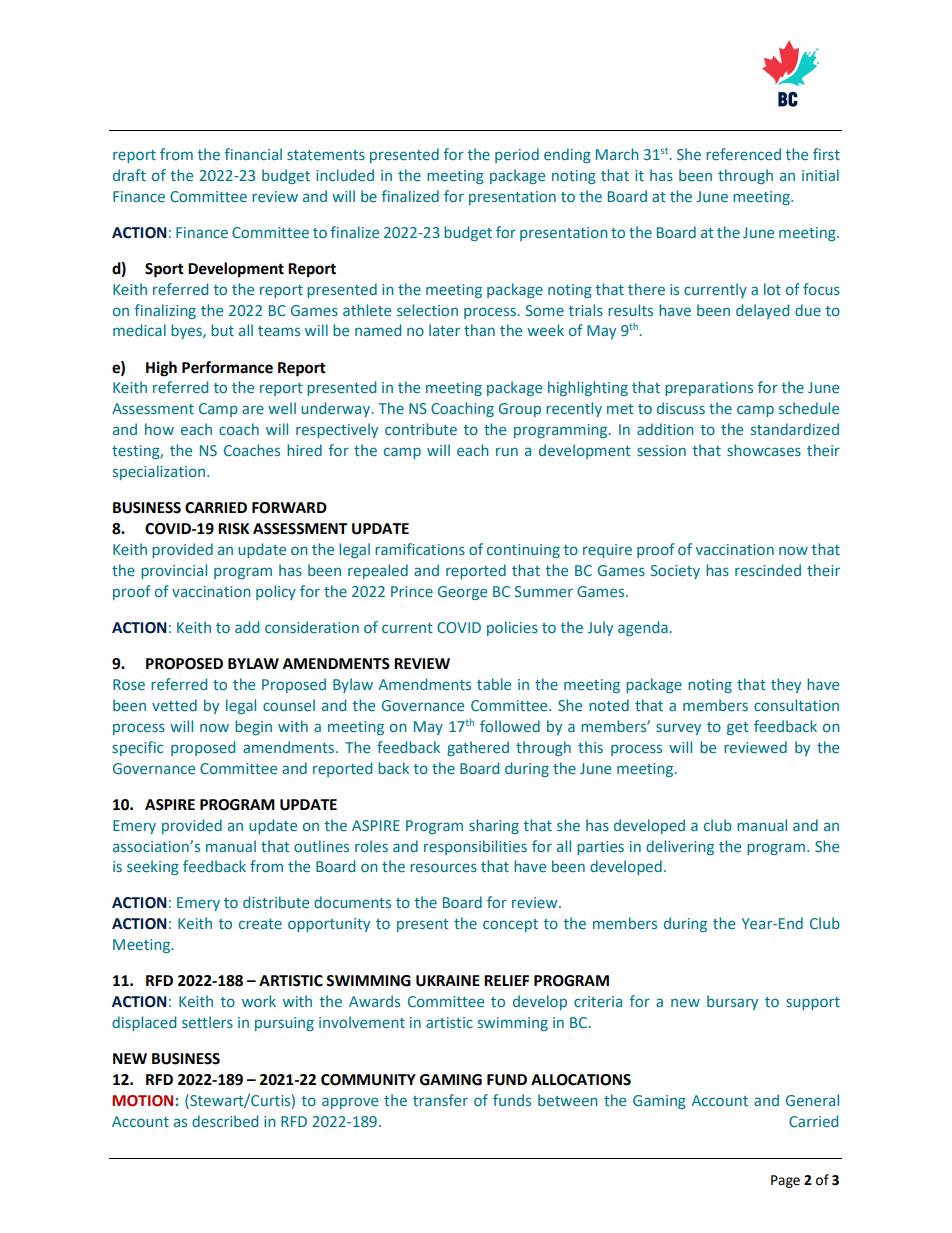 The image size is (952, 1233). What do you see at coordinates (743, 154) in the screenshot?
I see `referenced` at bounding box center [743, 154].
